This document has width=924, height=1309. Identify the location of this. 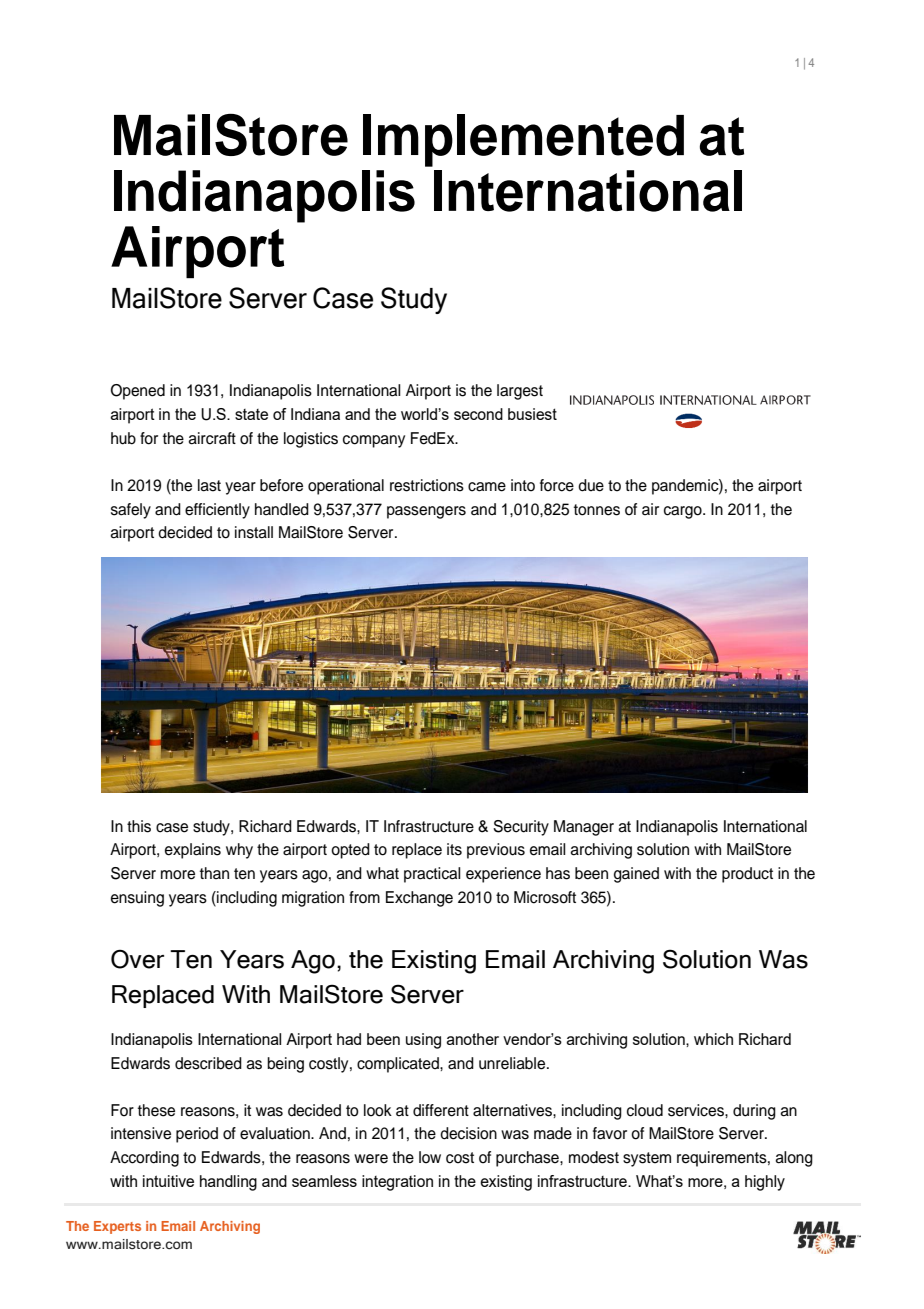
(139, 826).
